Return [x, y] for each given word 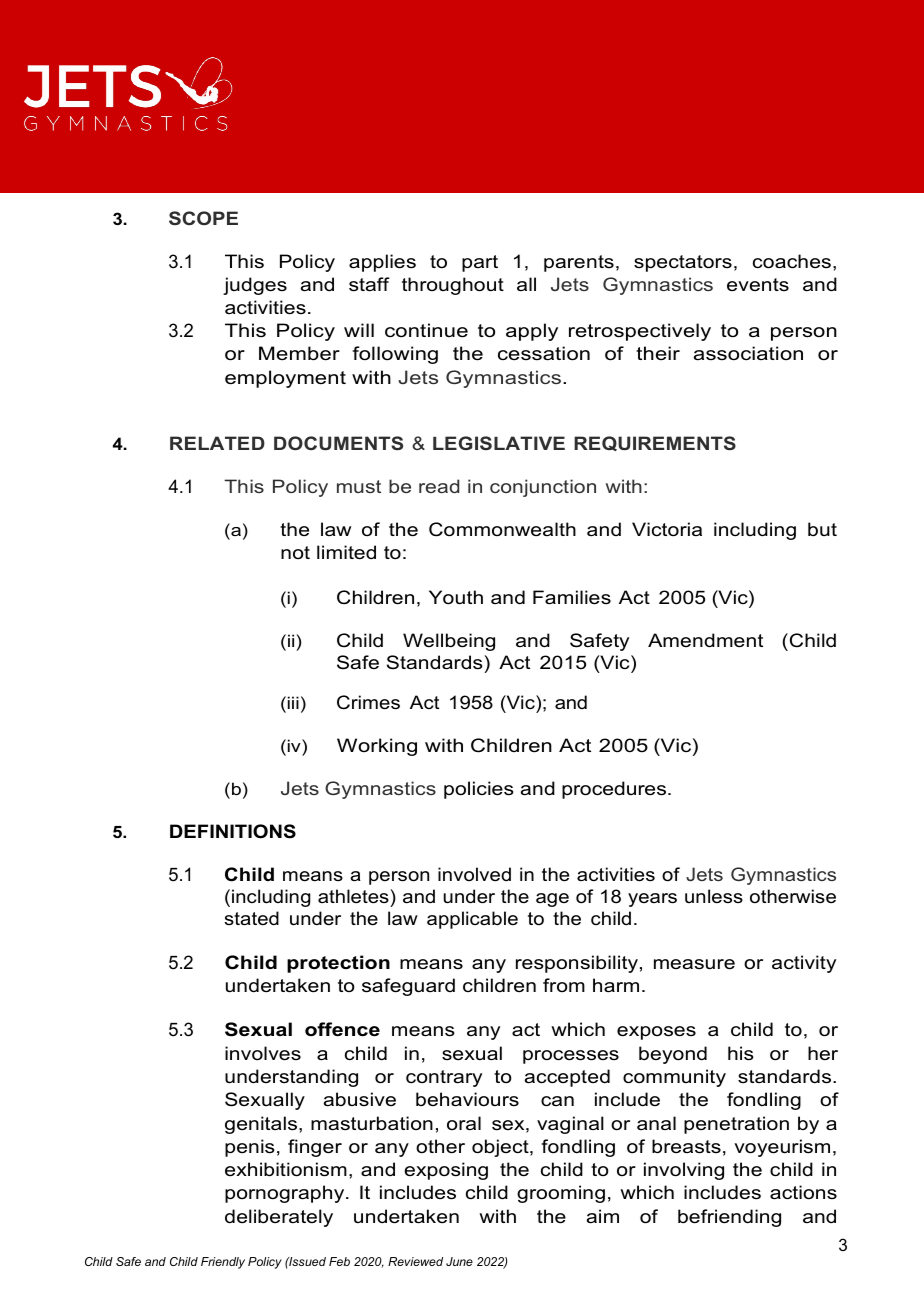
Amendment [705, 640]
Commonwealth [502, 529]
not [295, 552]
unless [714, 896]
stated [251, 918]
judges [255, 286]
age [552, 900]
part [480, 263]
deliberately [279, 1218]
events [758, 284]
